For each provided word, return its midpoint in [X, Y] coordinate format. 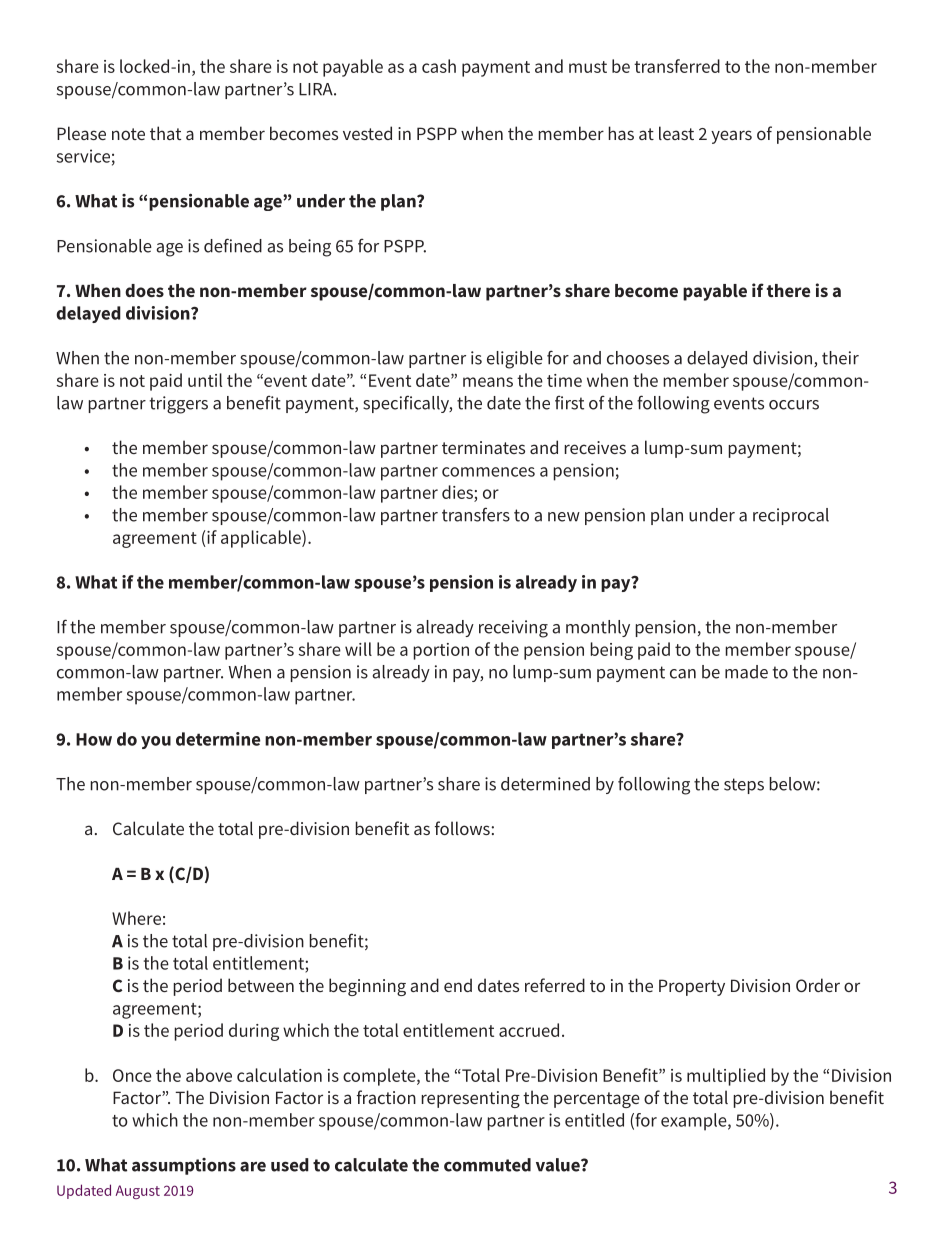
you [156, 742]
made [746, 672]
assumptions [184, 1166]
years [731, 137]
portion [441, 651]
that [165, 133]
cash [439, 66]
